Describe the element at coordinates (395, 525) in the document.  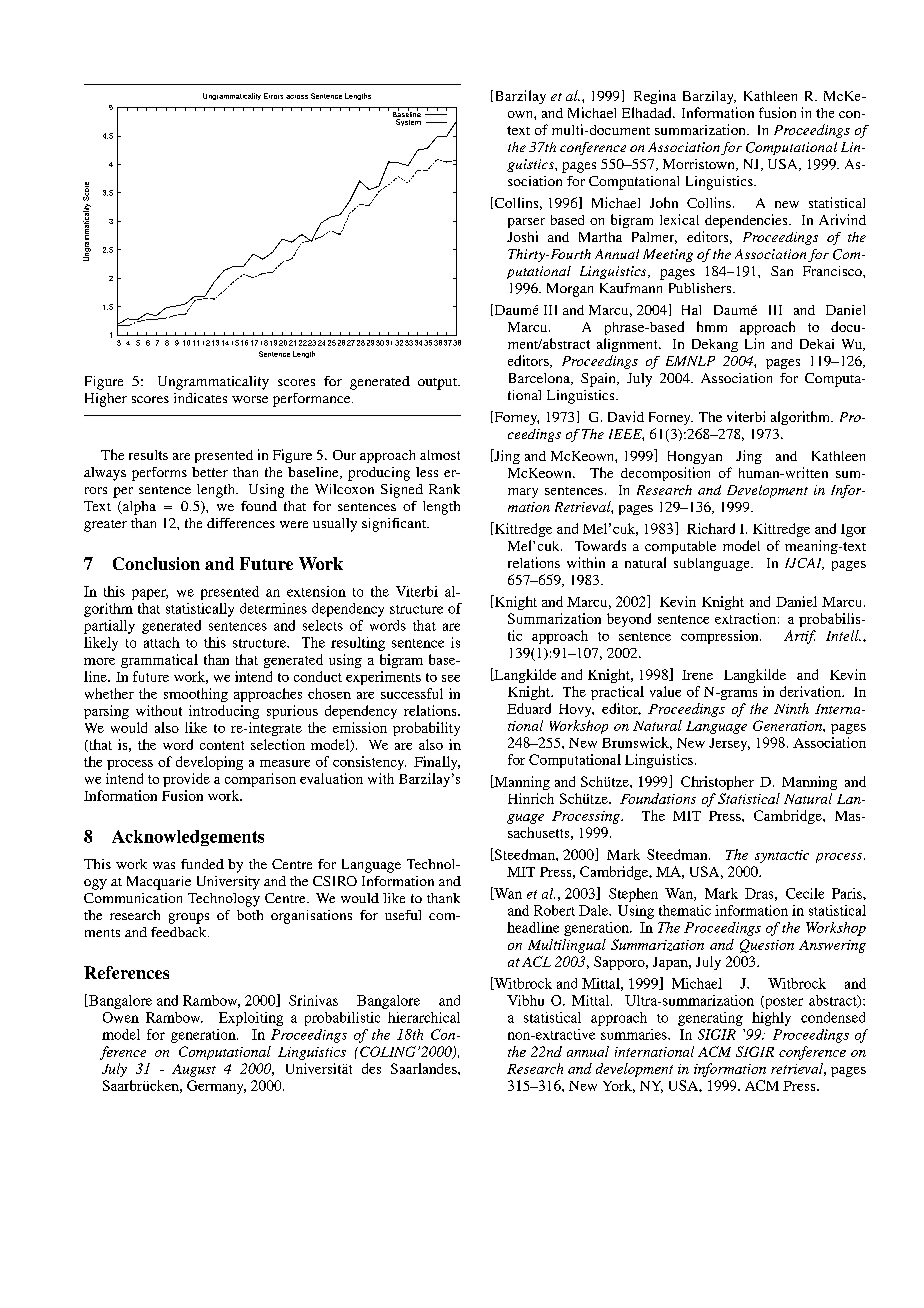
I see `significant` at that location.
